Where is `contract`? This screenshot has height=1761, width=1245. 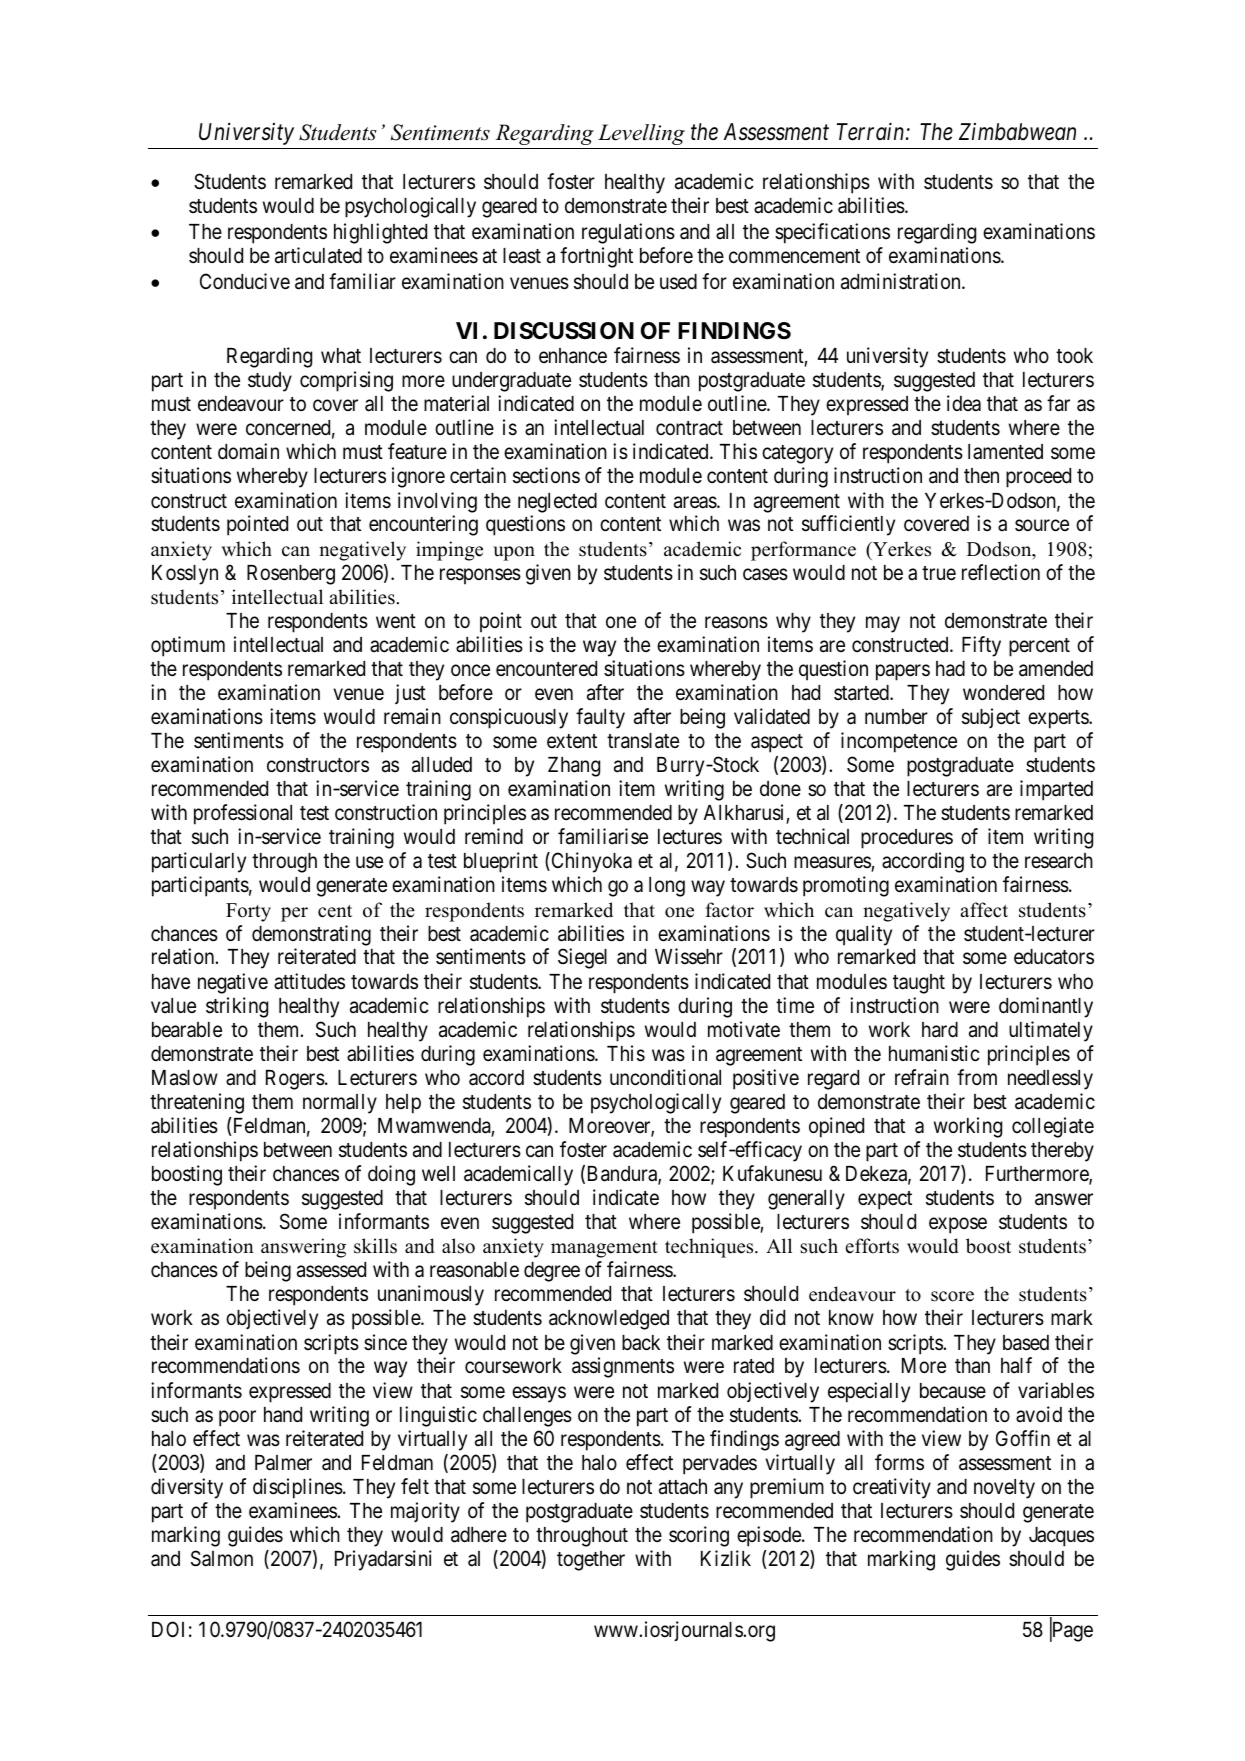
contract is located at coordinates (689, 428).
